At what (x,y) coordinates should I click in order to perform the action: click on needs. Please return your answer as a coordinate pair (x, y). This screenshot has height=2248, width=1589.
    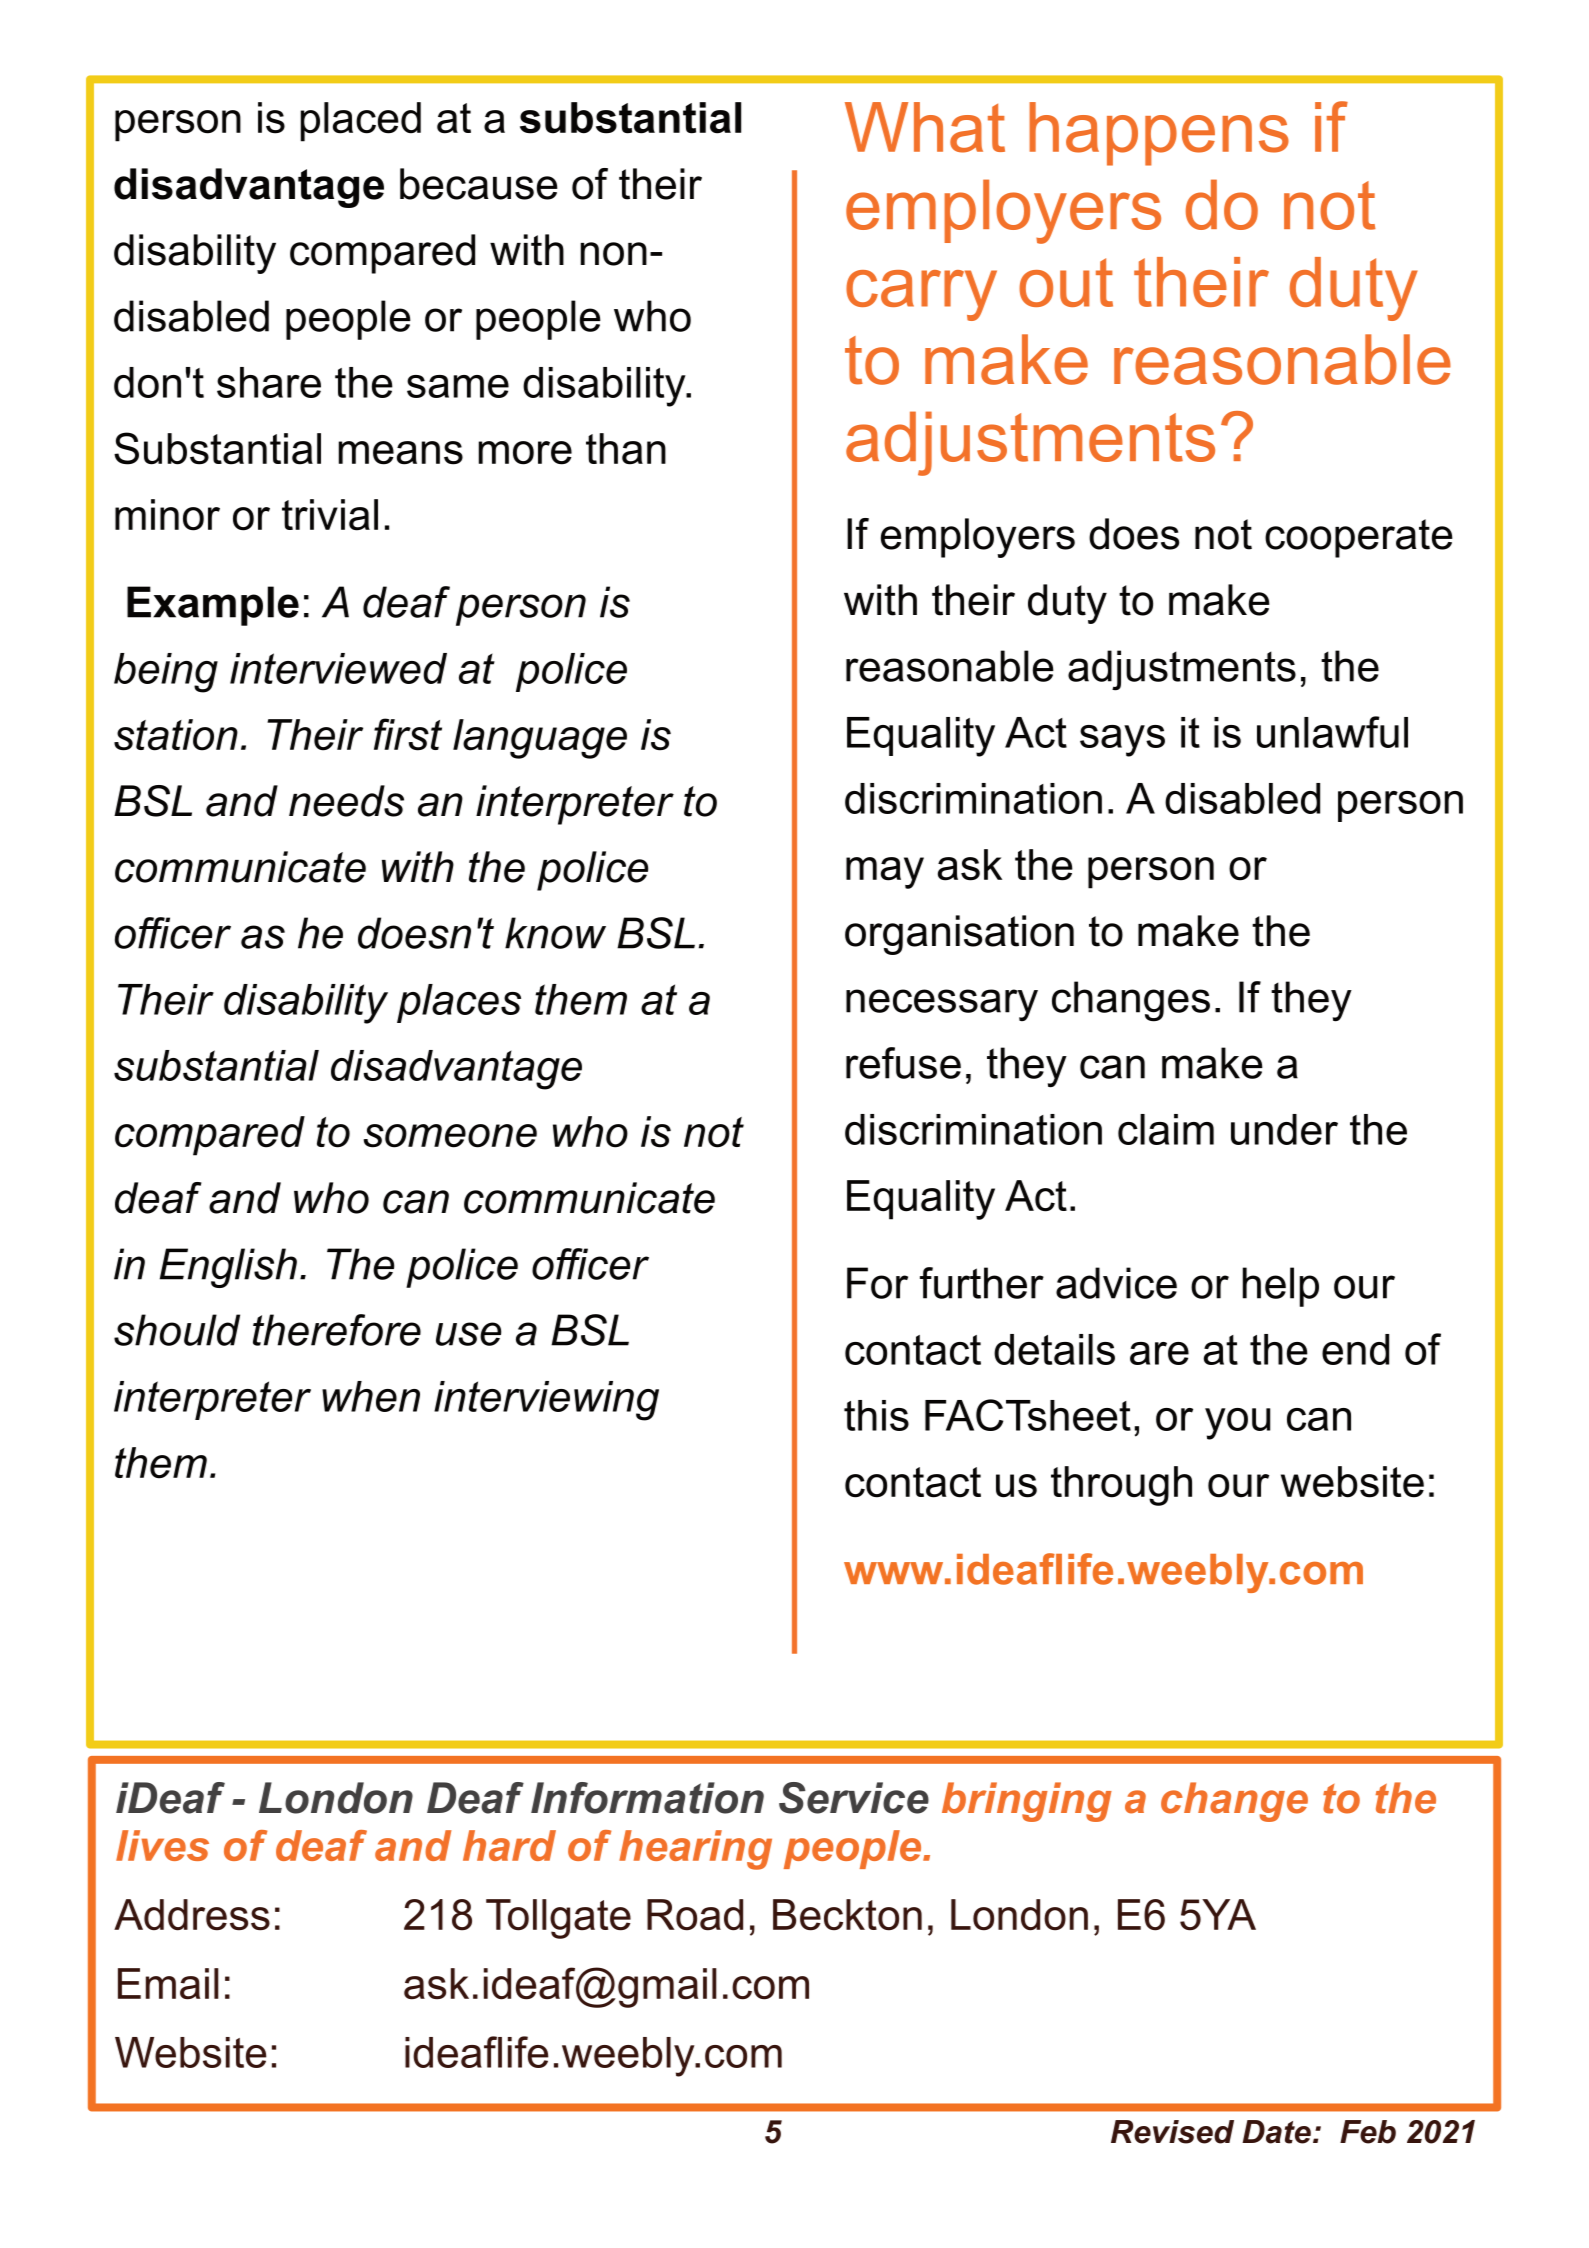
    Looking at the image, I should click on (346, 801).
